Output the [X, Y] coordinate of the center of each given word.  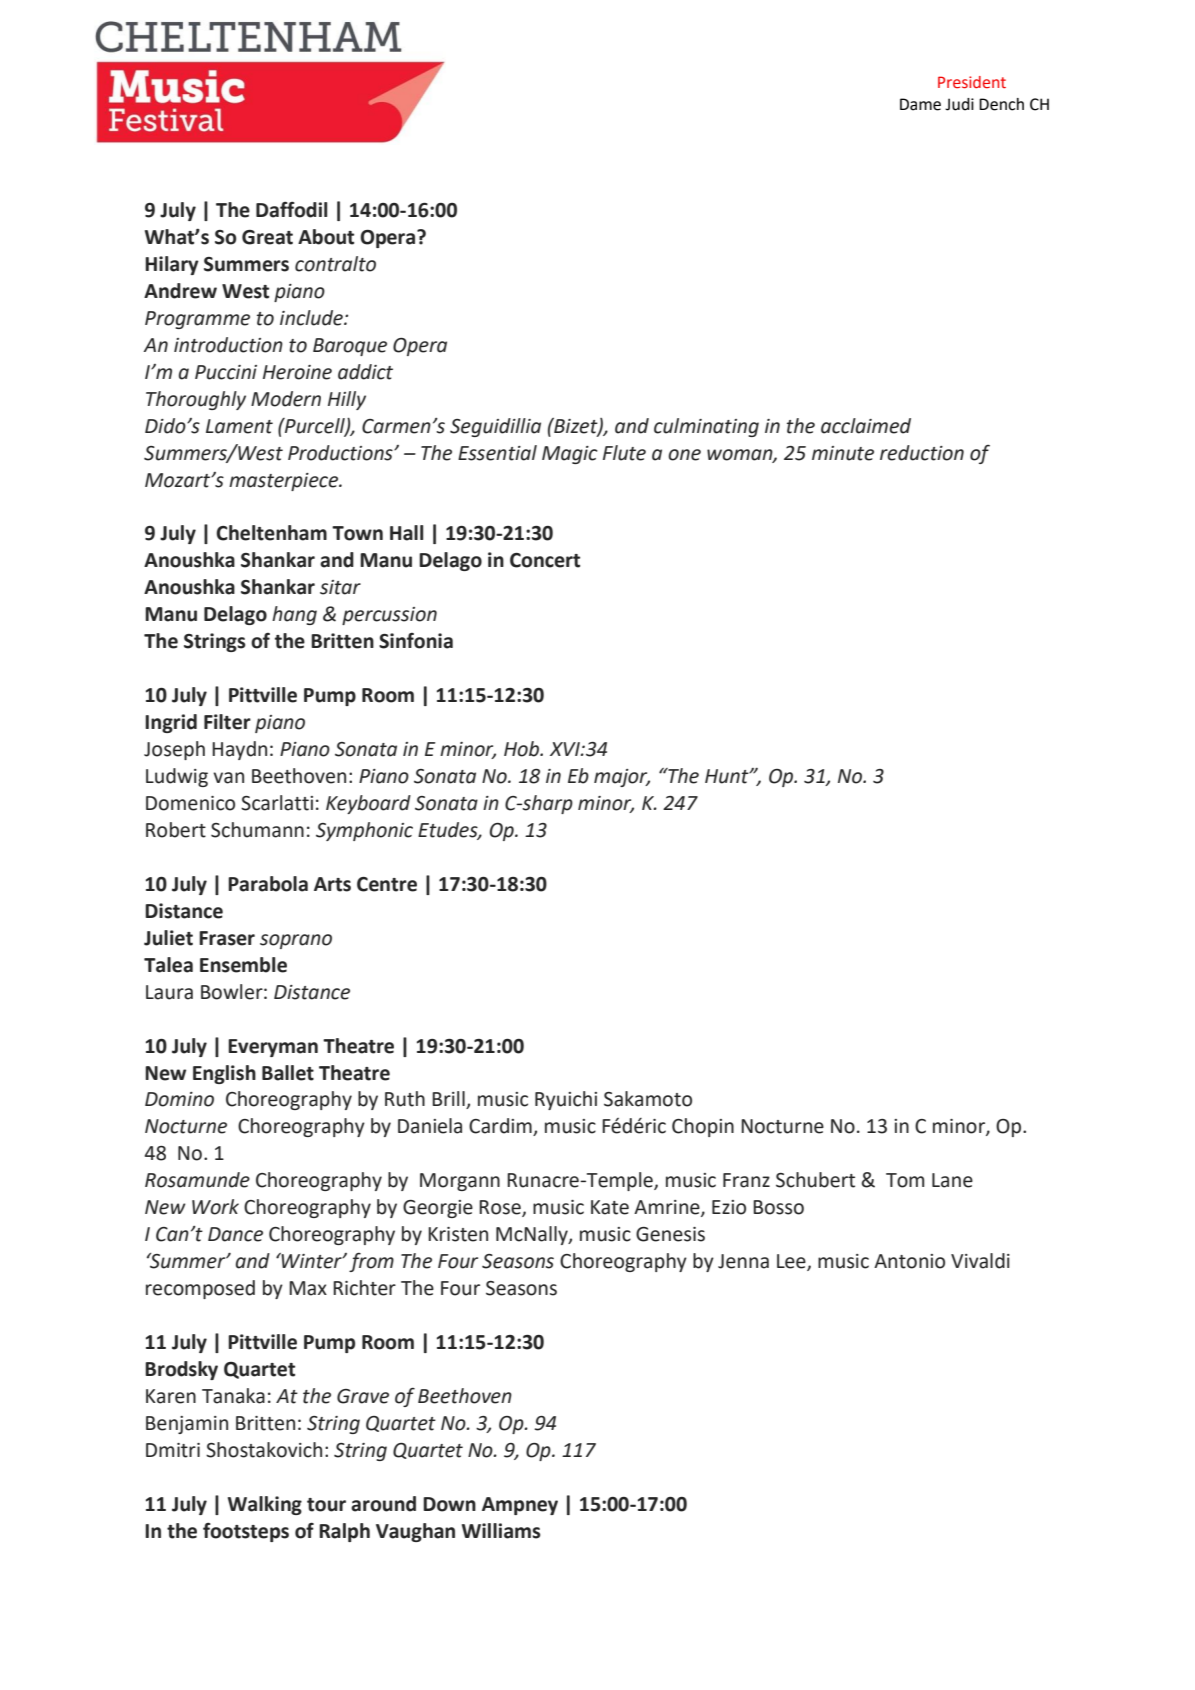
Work [215, 1207]
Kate [610, 1207]
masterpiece [285, 482]
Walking [265, 1505]
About [326, 237]
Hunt [728, 776]
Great [267, 237]
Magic [570, 455]
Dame [920, 104]
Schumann [257, 830]
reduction [922, 453]
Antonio [909, 1261]
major [622, 778]
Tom [905, 1180]
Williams [501, 1531]
